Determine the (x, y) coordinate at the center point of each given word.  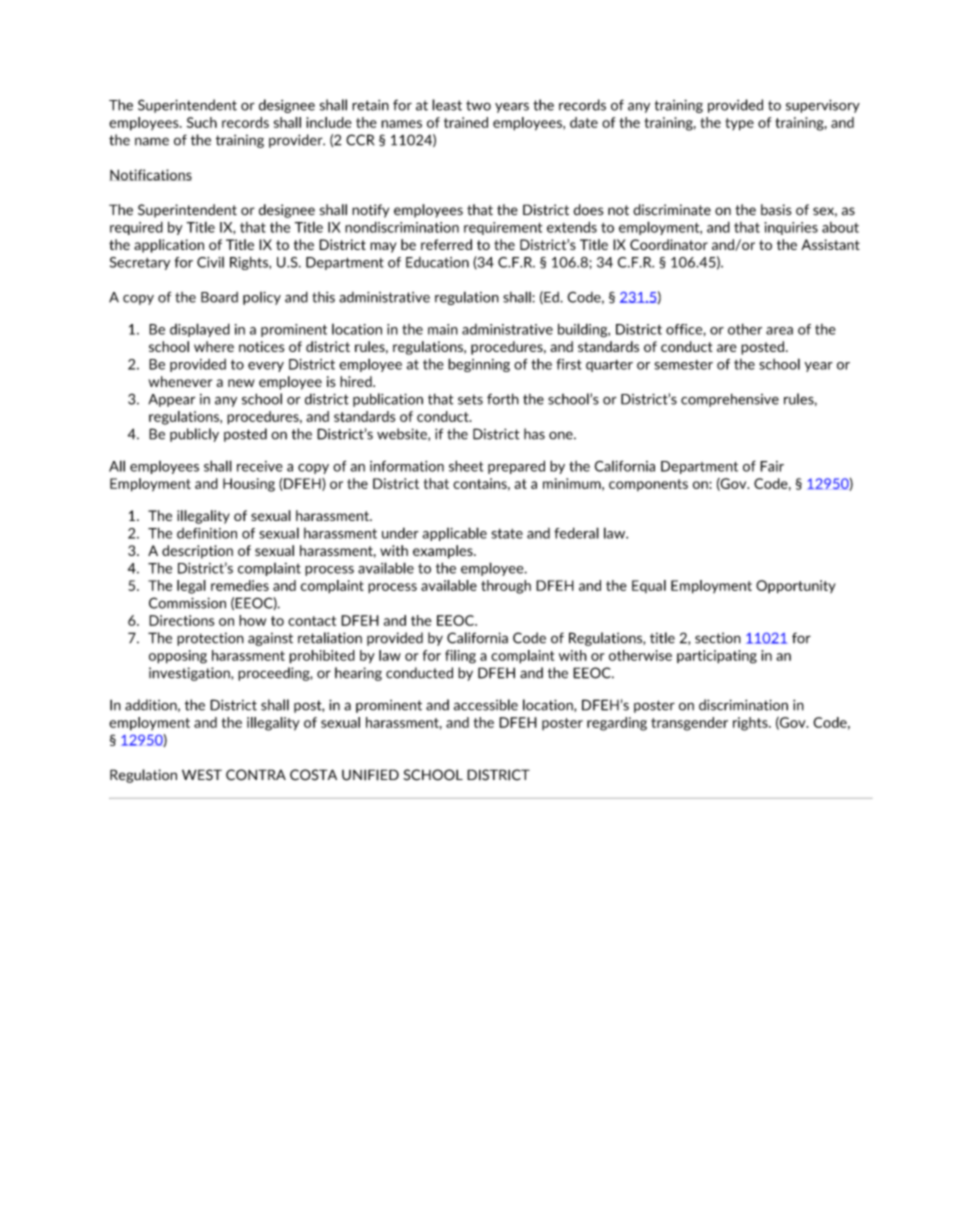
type (739, 124)
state (507, 534)
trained (466, 122)
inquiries (791, 228)
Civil (210, 262)
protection (210, 639)
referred (446, 244)
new (241, 383)
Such (202, 122)
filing (460, 657)
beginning (479, 365)
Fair (772, 466)
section (718, 638)
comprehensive (730, 400)
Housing (249, 485)
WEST (202, 775)
